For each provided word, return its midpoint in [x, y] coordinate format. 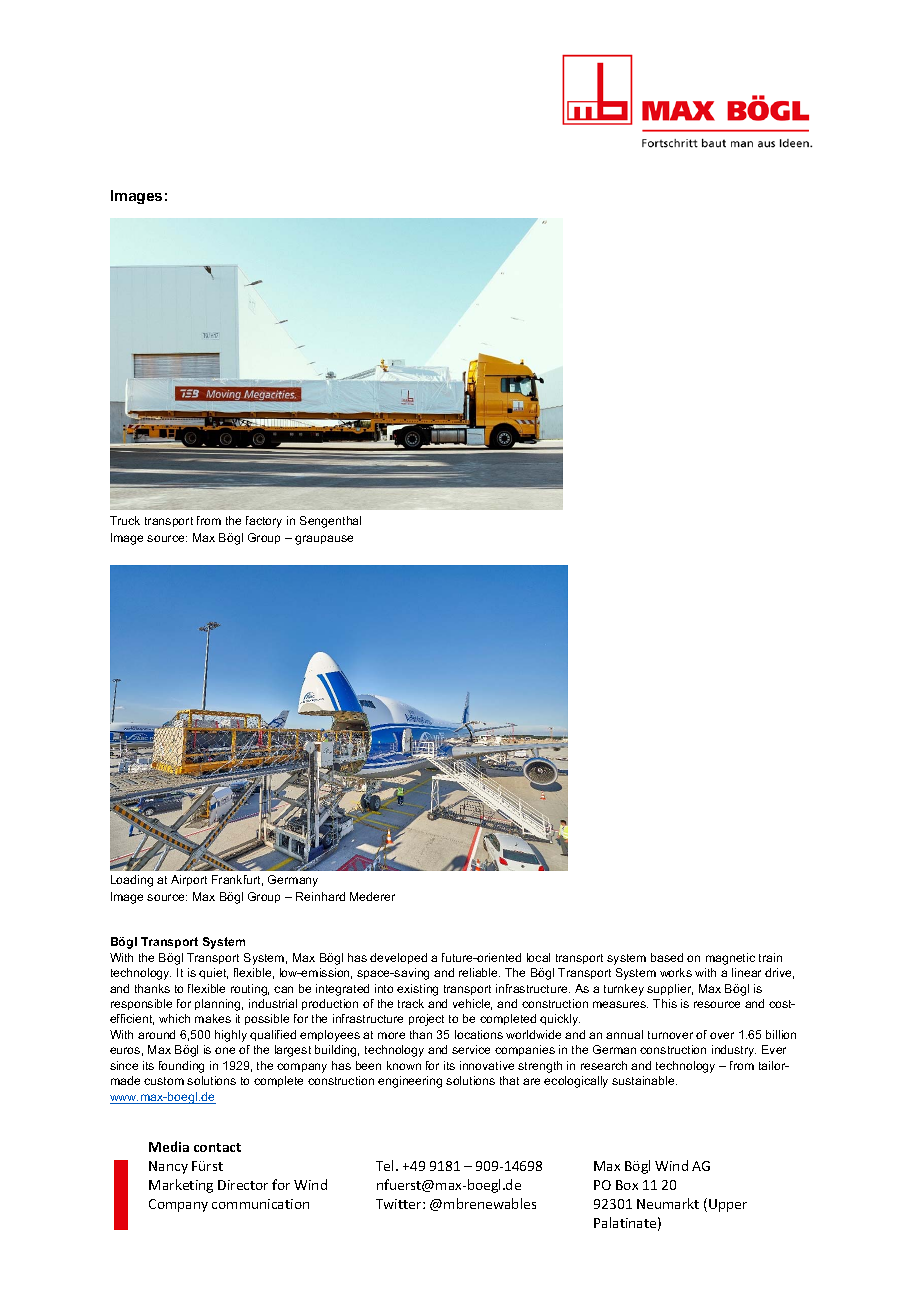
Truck [125, 520]
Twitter [400, 1204]
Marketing [181, 1186]
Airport [189, 880]
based [667, 957]
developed [398, 958]
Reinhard [320, 896]
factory [264, 522]
